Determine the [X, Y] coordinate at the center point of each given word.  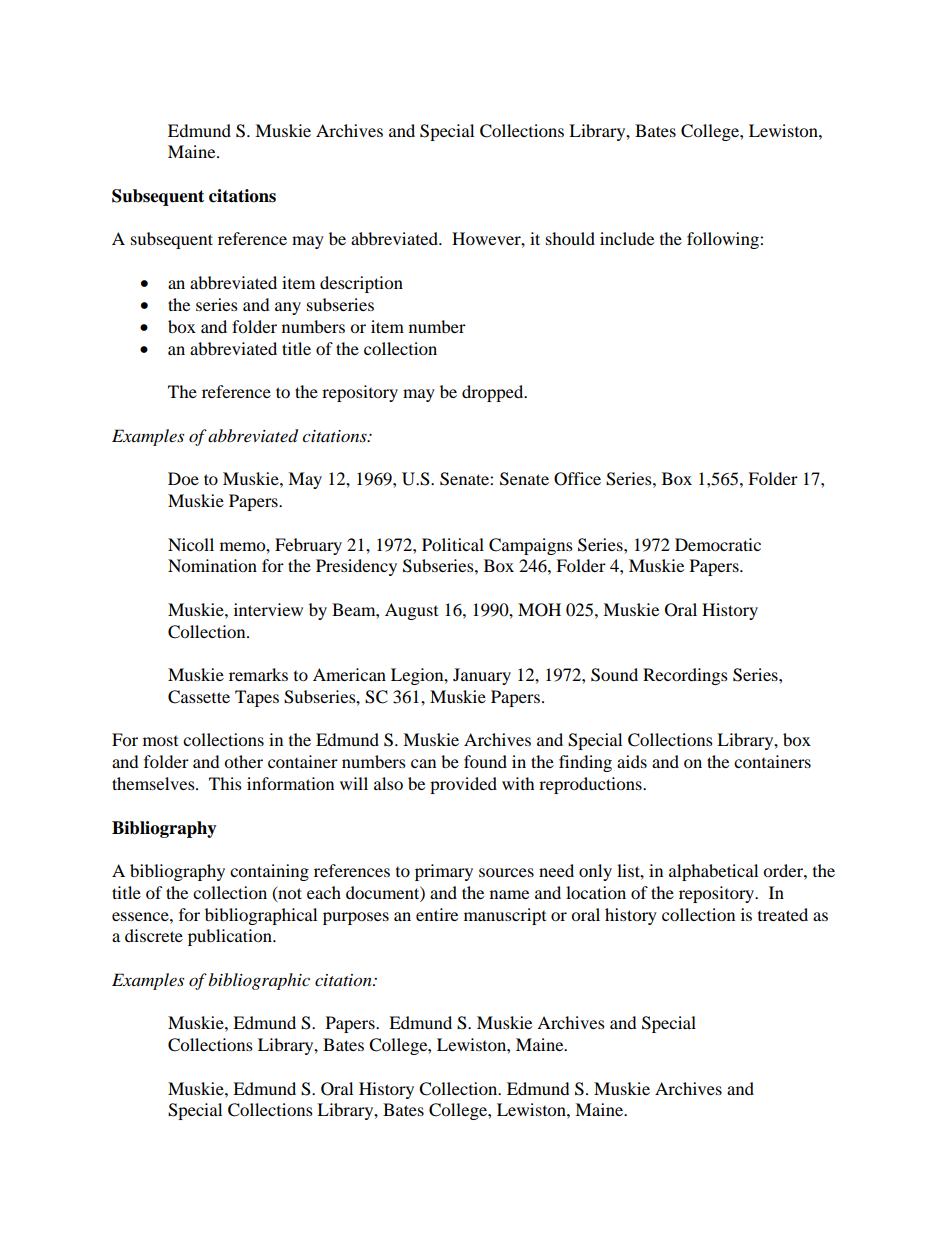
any [288, 308]
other [243, 761]
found [485, 761]
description [361, 284]
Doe [183, 478]
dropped [494, 393]
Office [577, 479]
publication [231, 937]
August [411, 611]
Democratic [718, 544]
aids [632, 761]
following [724, 240]
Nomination [212, 565]
